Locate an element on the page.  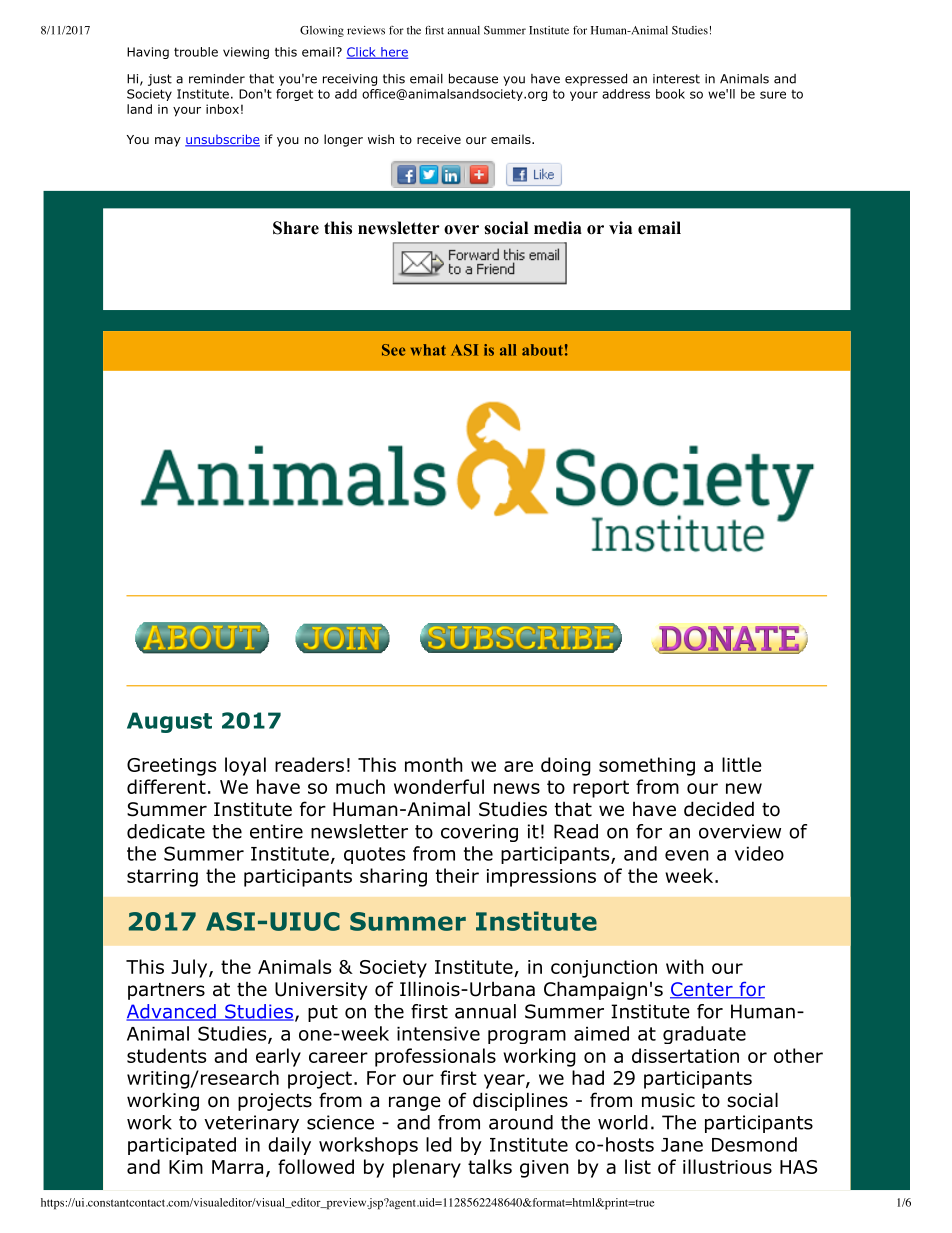
talks is located at coordinates (490, 1166).
